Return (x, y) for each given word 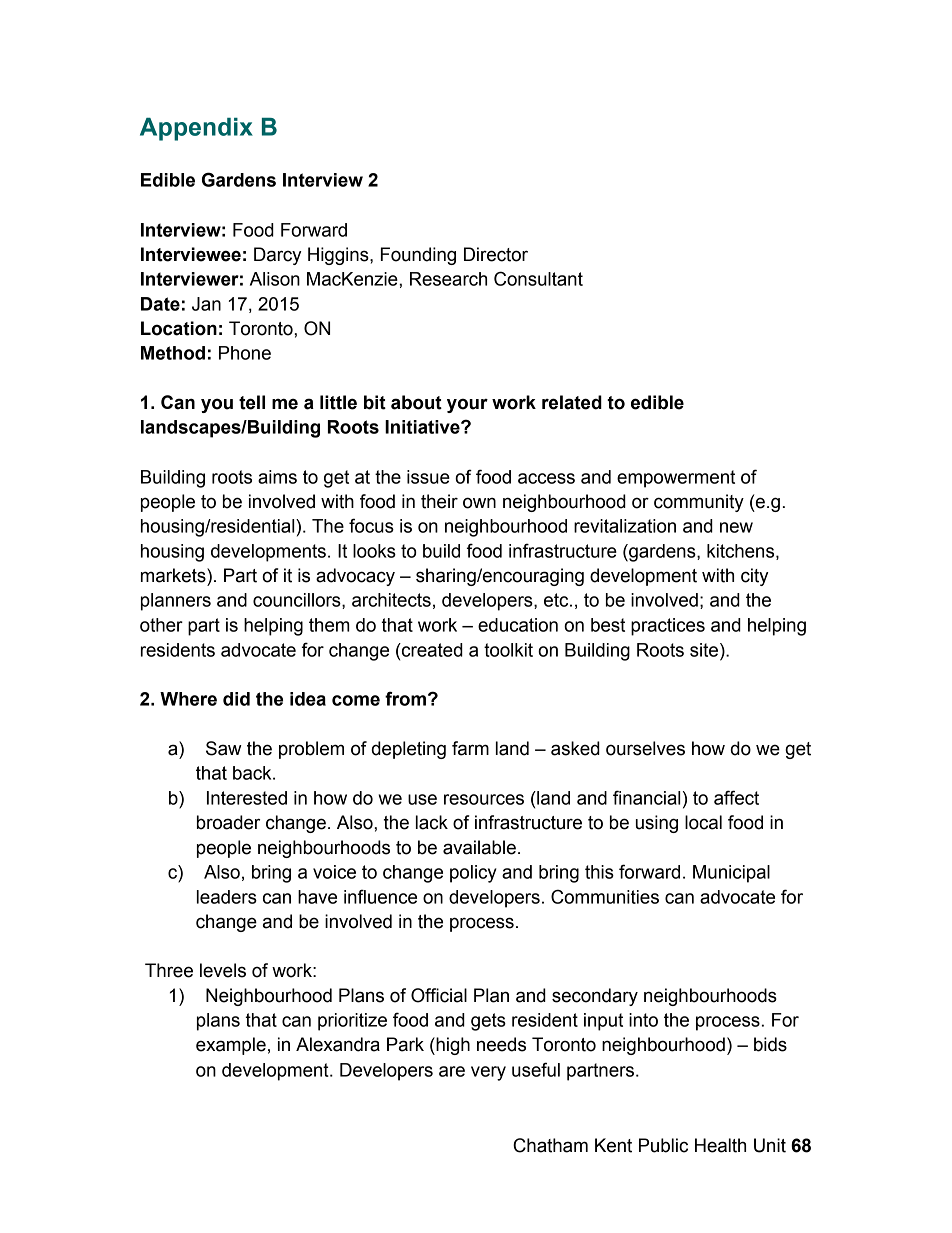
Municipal (731, 874)
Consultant (538, 278)
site (705, 650)
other (161, 625)
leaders (227, 897)
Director (496, 254)
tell (252, 402)
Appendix (196, 129)
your (467, 405)
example (231, 1046)
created (431, 650)
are (452, 1071)
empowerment (676, 479)
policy (473, 874)
